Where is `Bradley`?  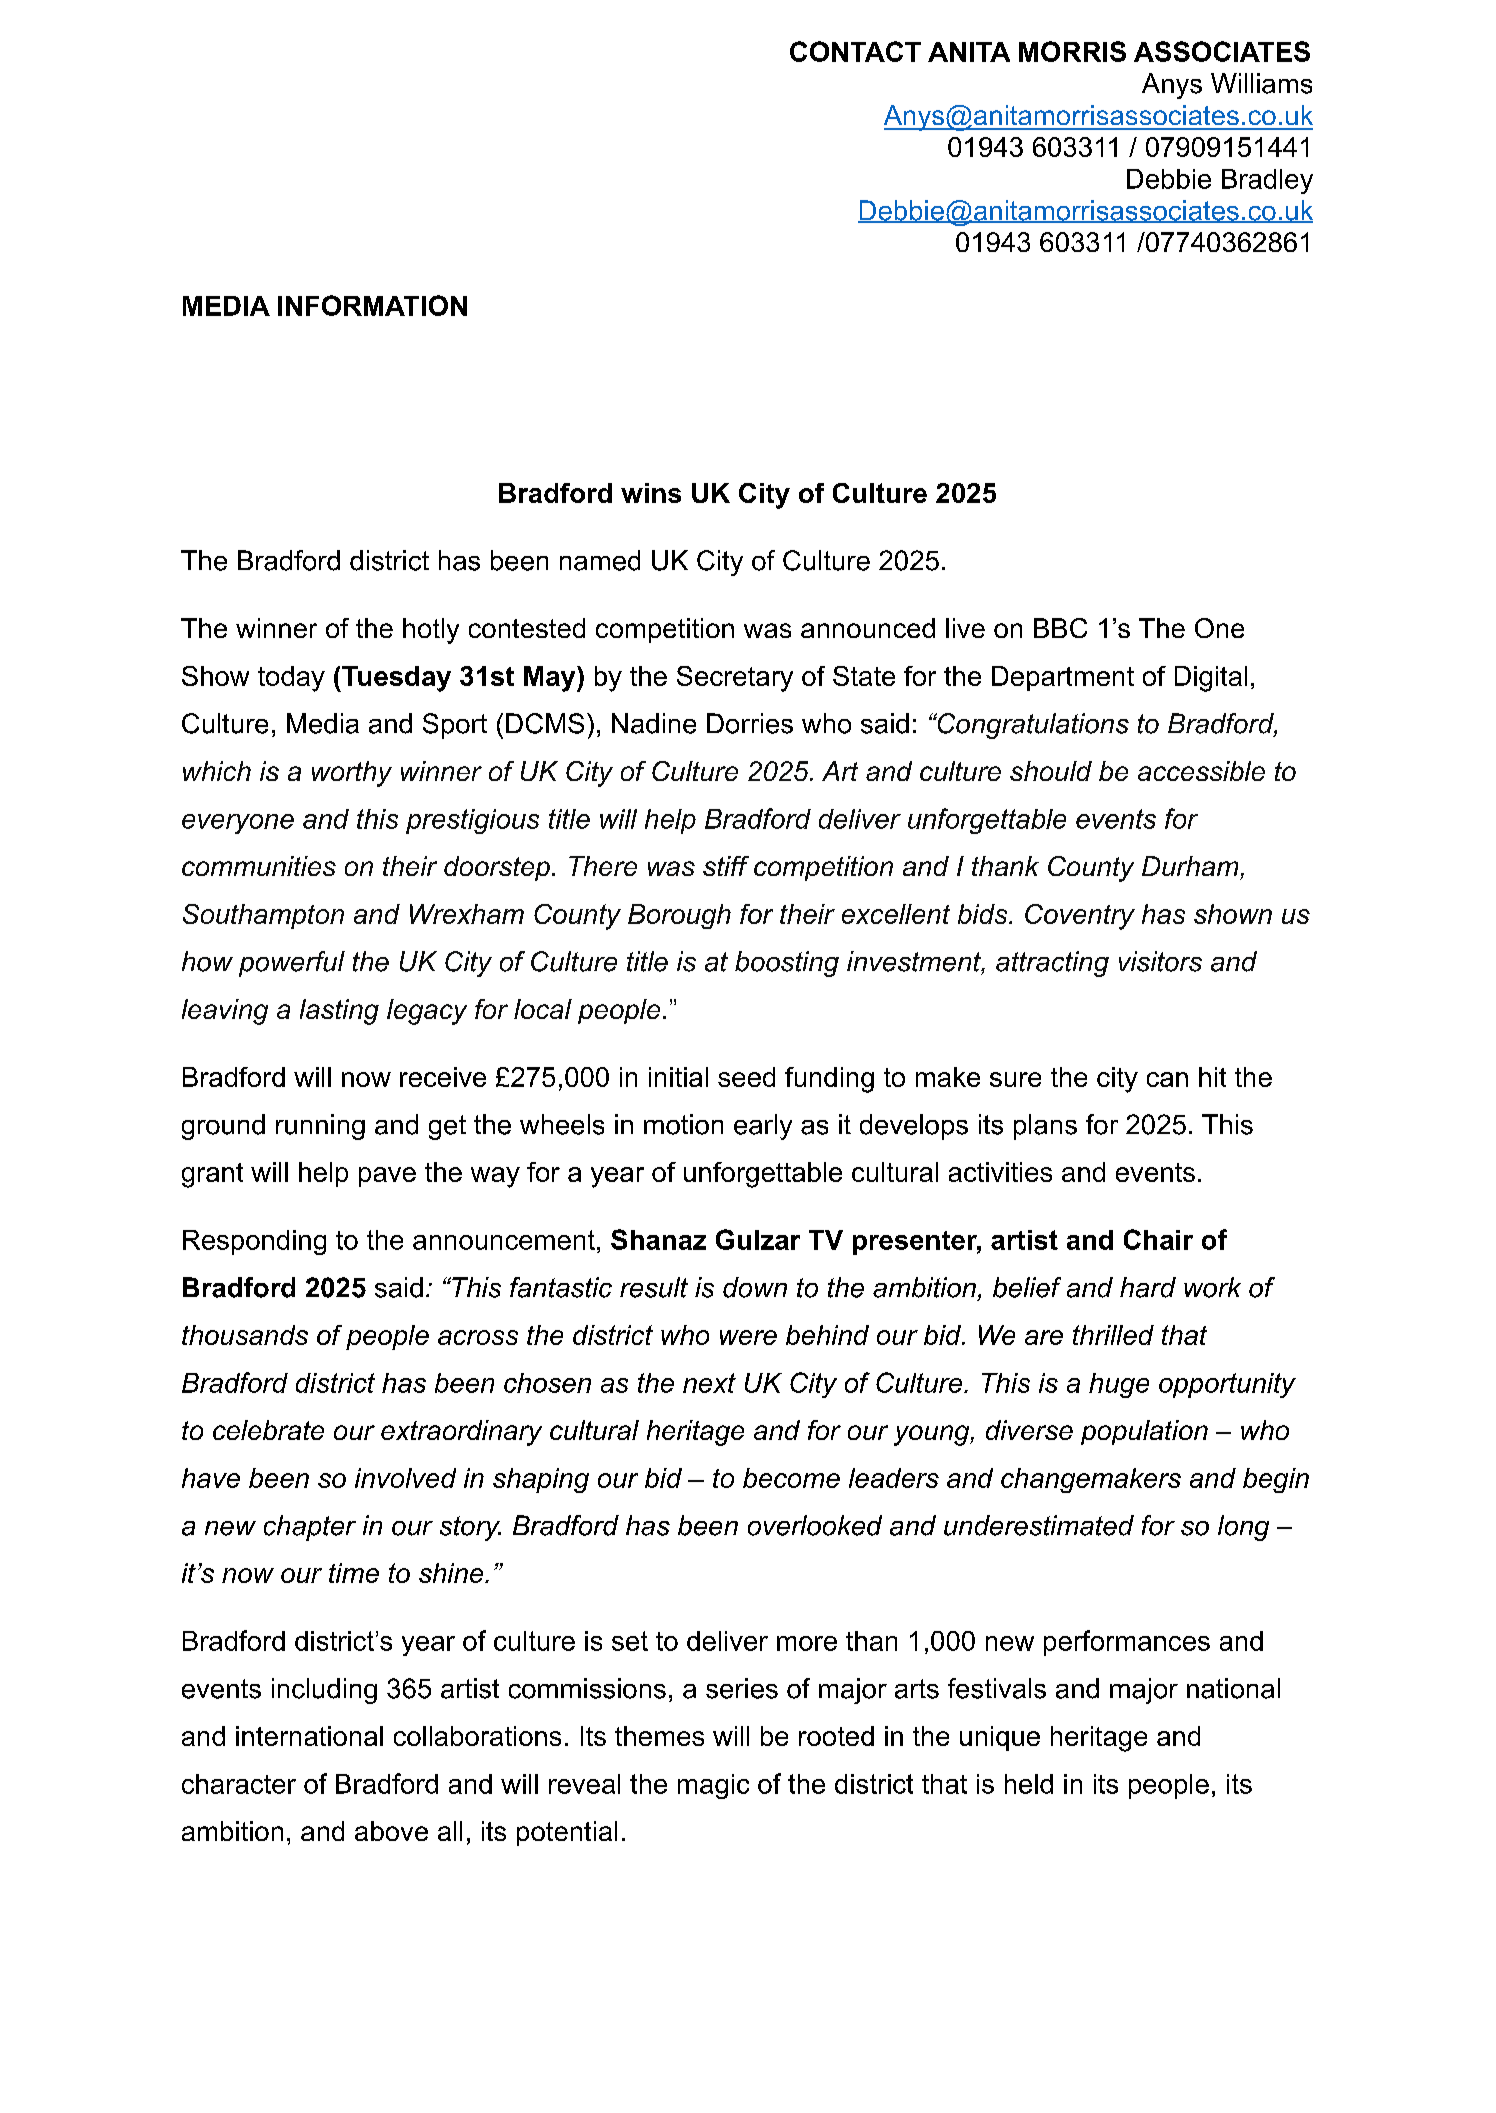 Bradley is located at coordinates (1267, 181).
